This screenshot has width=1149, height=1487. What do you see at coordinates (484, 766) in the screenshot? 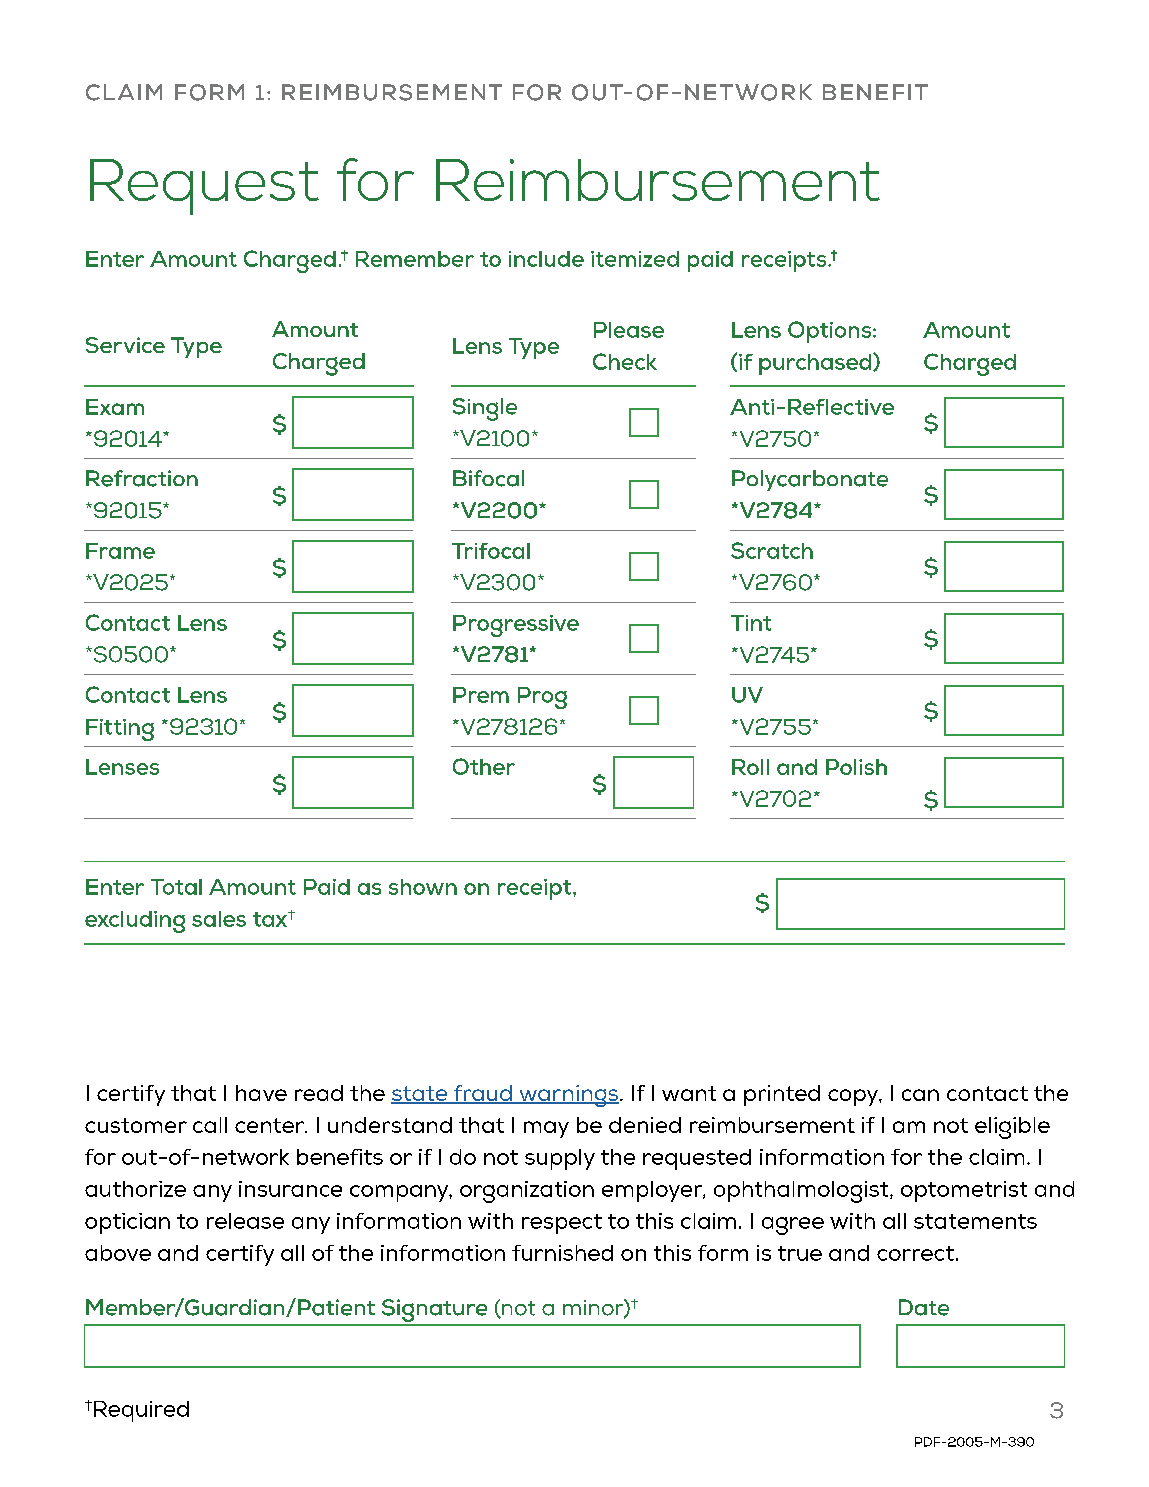
I see `Other` at bounding box center [484, 766].
